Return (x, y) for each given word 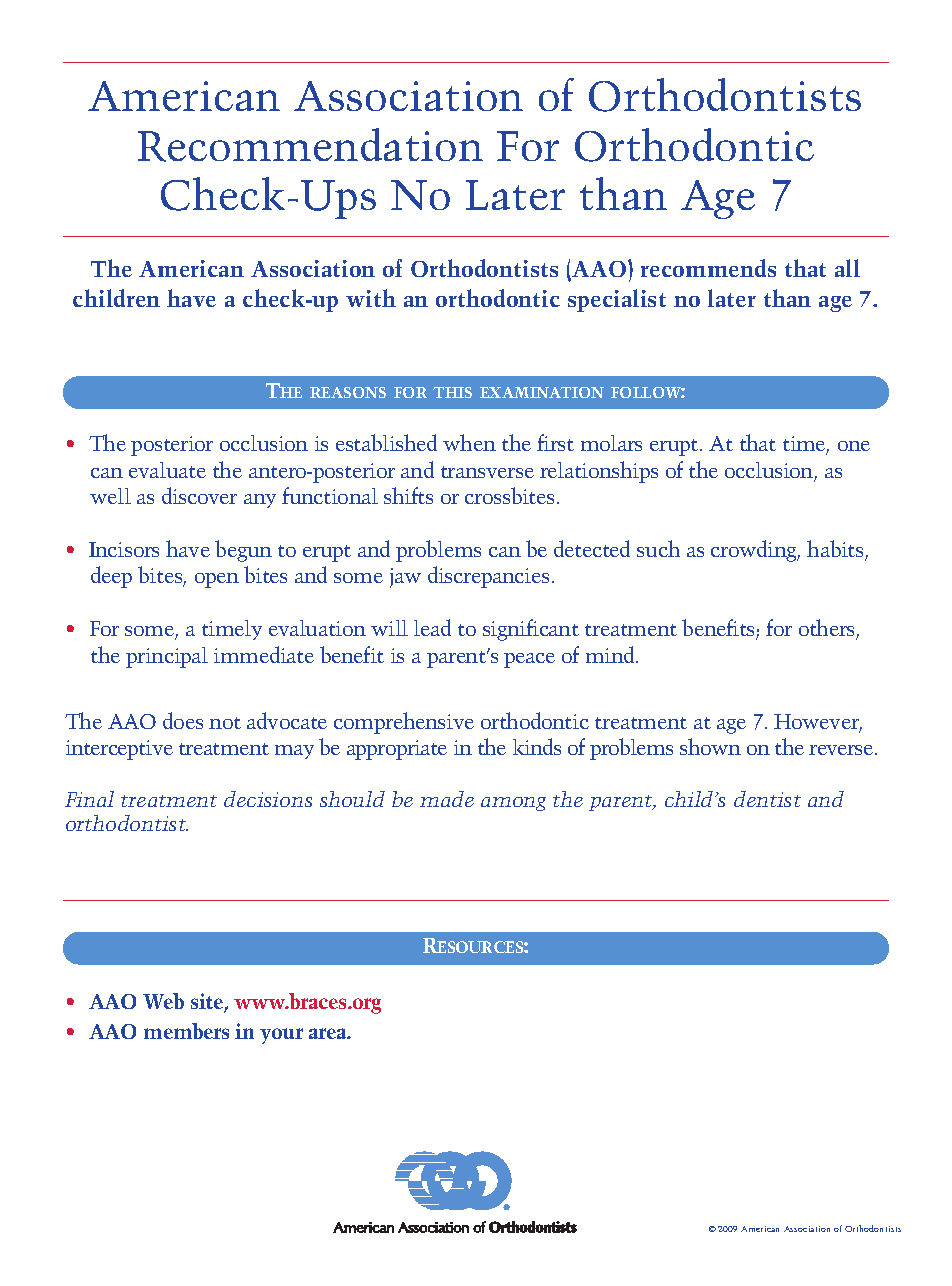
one (854, 446)
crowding (755, 551)
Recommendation (310, 145)
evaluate (167, 470)
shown (710, 746)
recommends (708, 268)
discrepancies (488, 577)
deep (111, 577)
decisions (268, 799)
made (447, 799)
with (371, 298)
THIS (452, 392)
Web (163, 1001)
